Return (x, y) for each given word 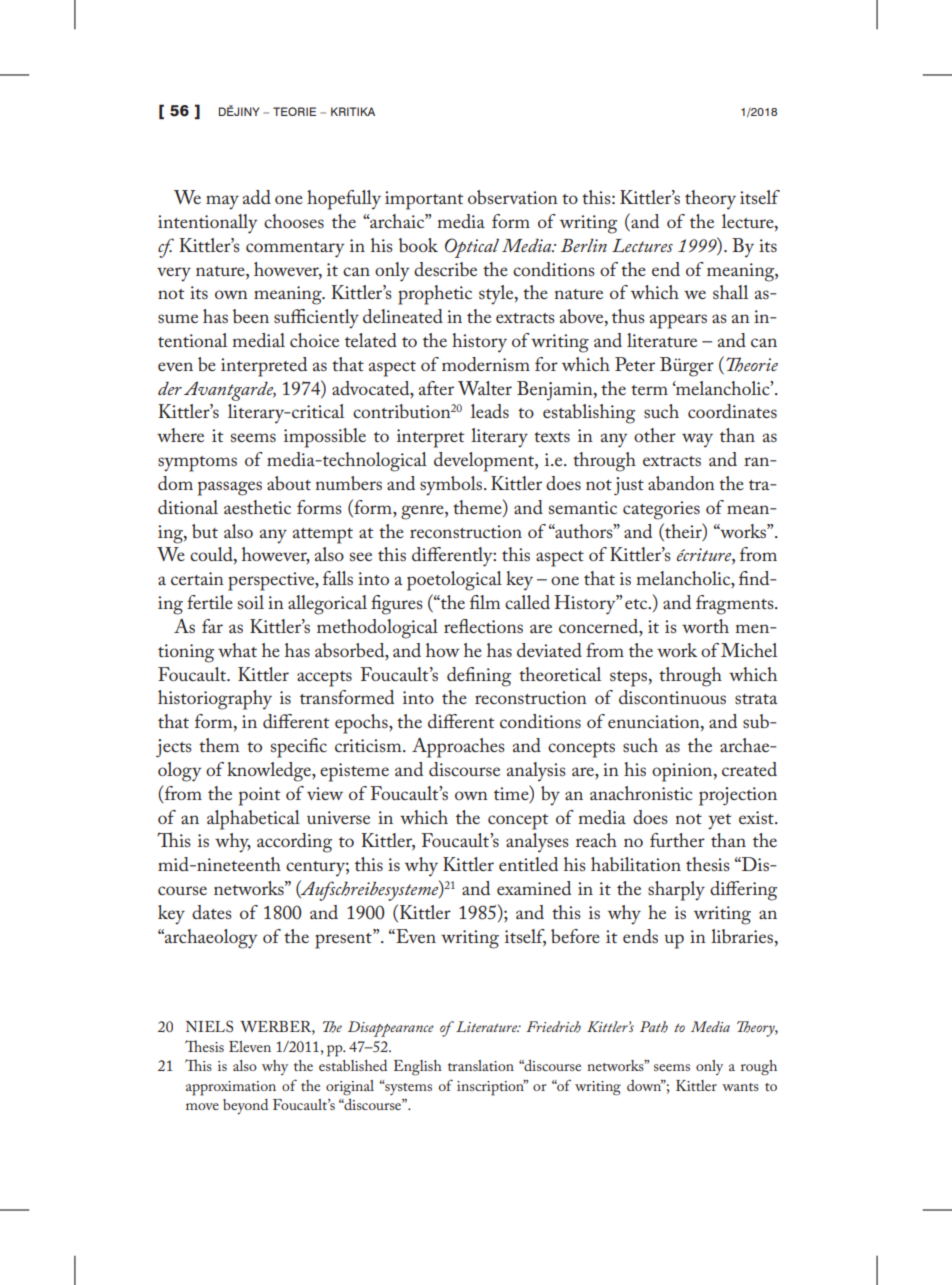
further (677, 840)
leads (490, 411)
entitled (528, 864)
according (294, 843)
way (697, 440)
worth (705, 626)
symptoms (197, 464)
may (222, 202)
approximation (231, 1088)
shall (730, 292)
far (212, 626)
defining (479, 677)
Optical (472, 248)
